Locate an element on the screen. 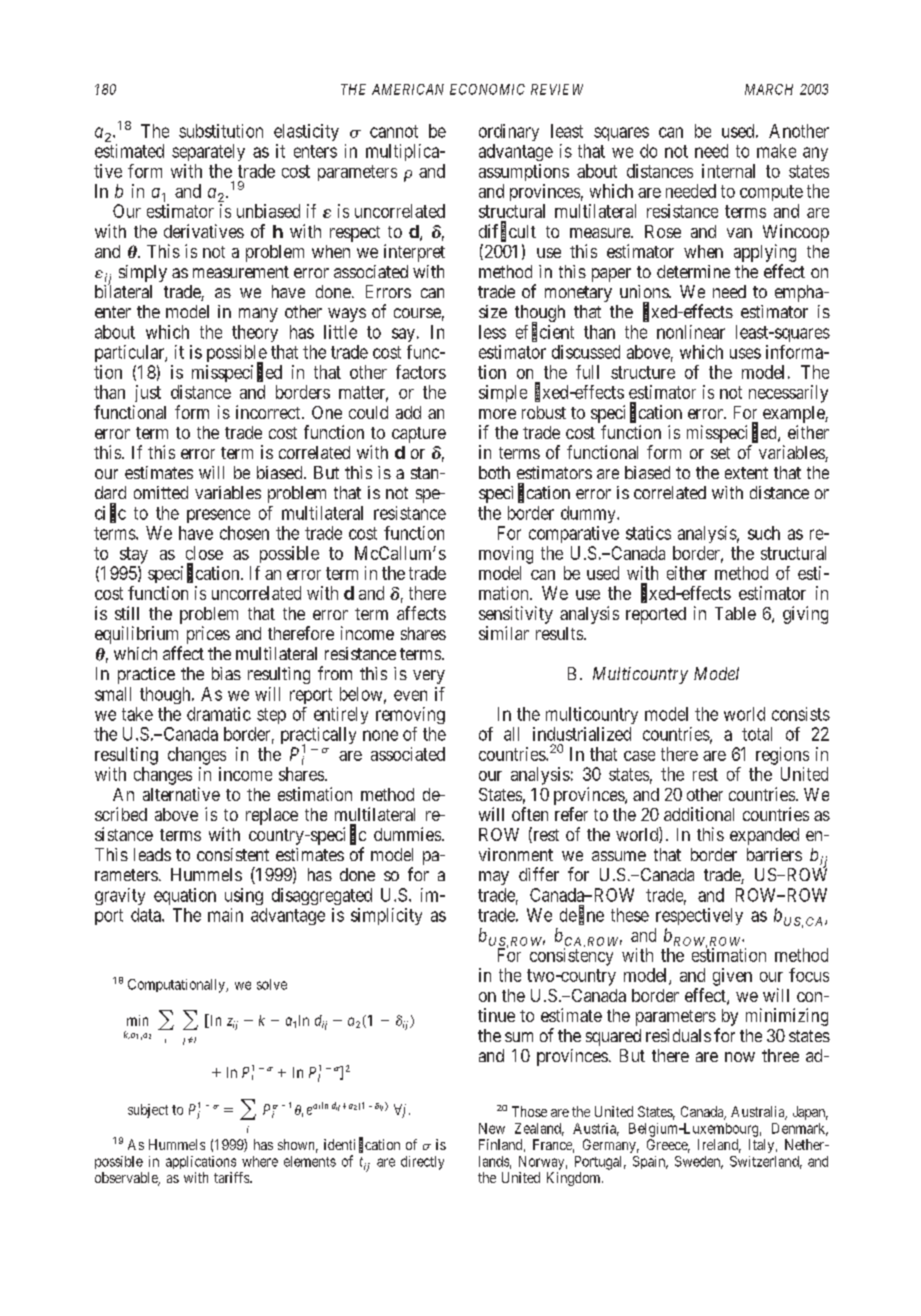  both is located at coordinates (494, 472).
